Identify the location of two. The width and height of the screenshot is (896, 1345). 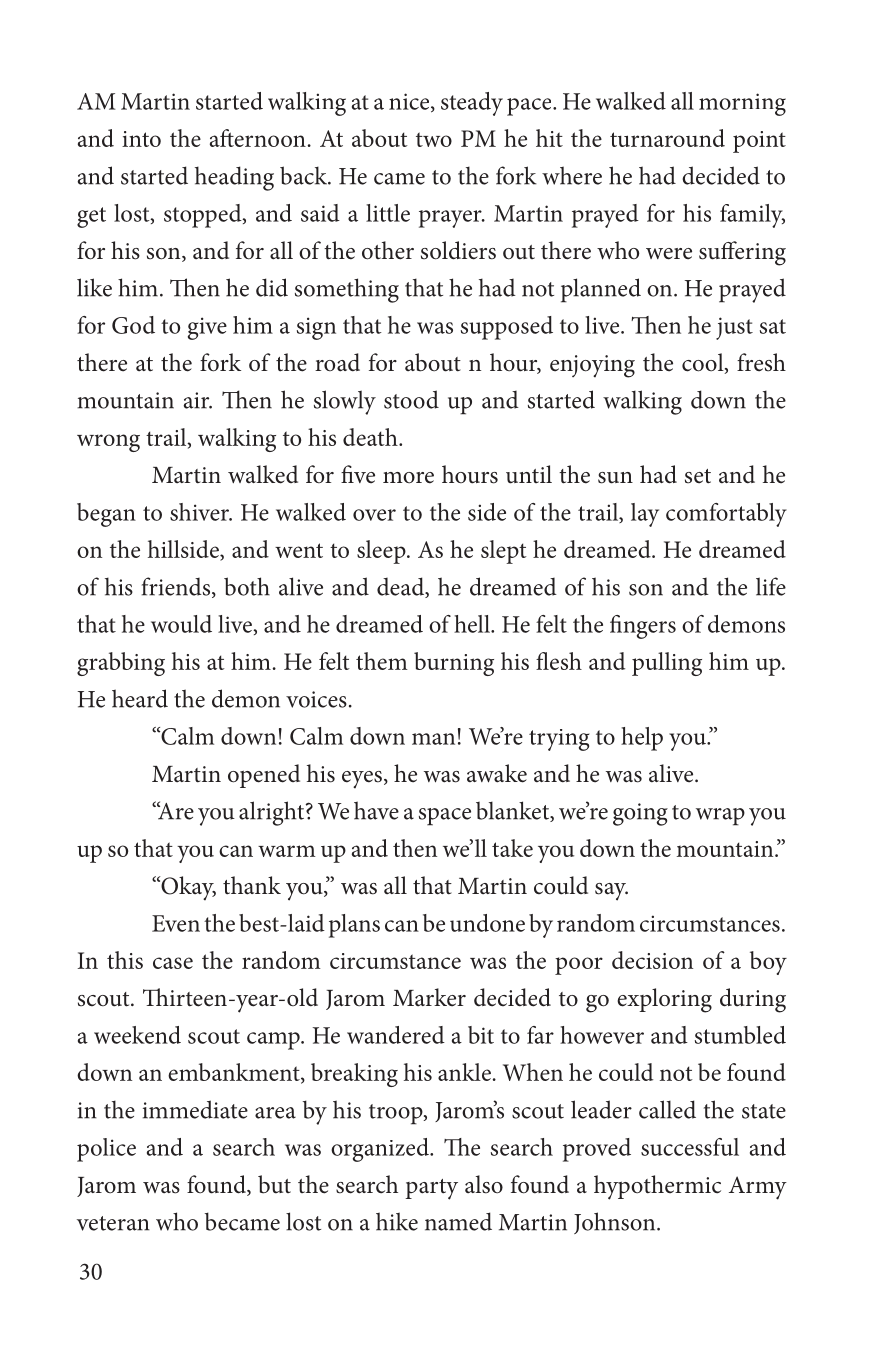
(434, 139).
